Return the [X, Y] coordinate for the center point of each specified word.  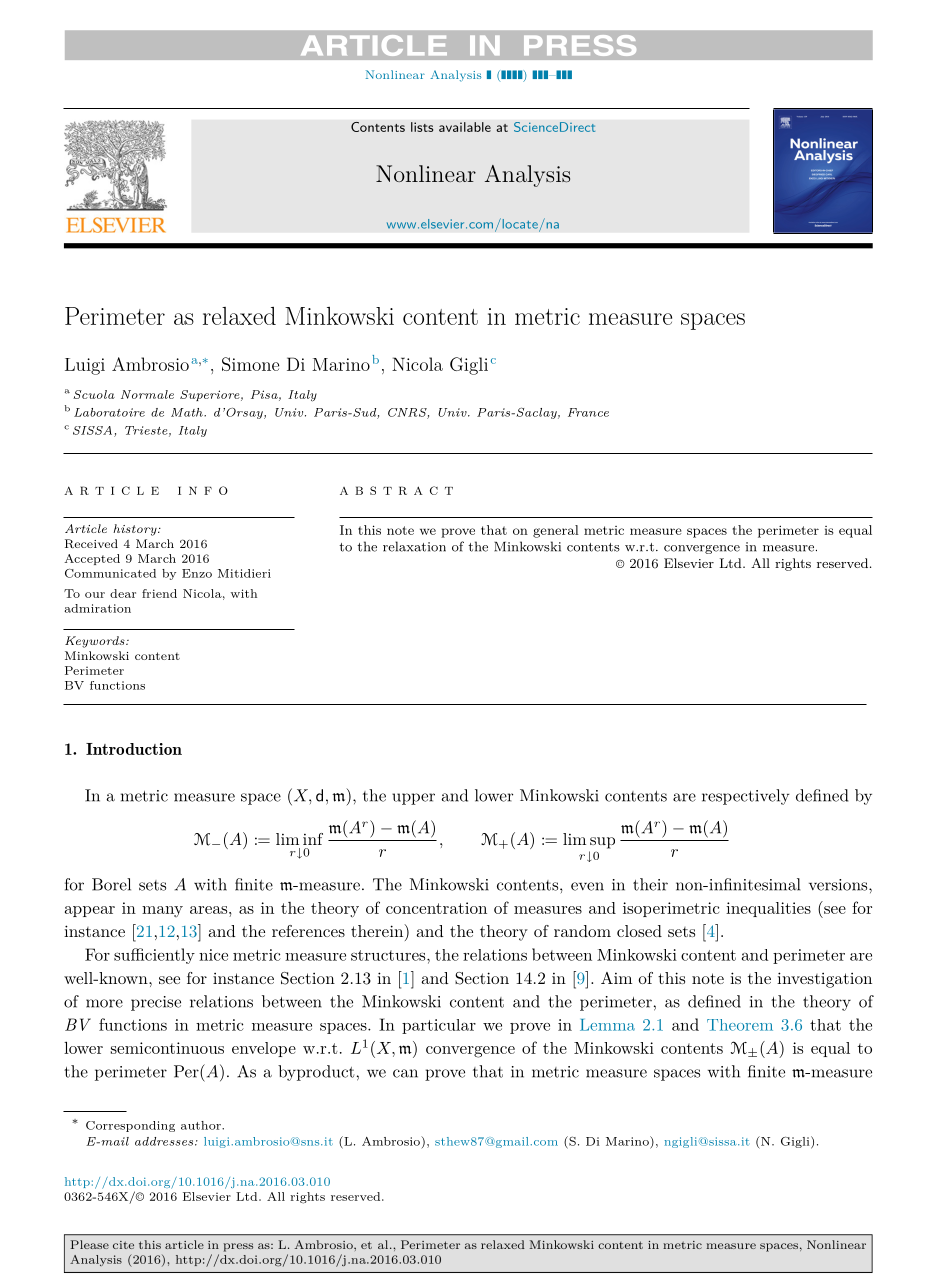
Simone [250, 364]
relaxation [414, 546]
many [162, 911]
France [588, 412]
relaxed [239, 316]
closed [639, 931]
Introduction [134, 749]
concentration [436, 908]
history [136, 530]
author [202, 1125]
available [465, 127]
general [556, 531]
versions [838, 885]
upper [413, 799]
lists [422, 127]
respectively [746, 797]
